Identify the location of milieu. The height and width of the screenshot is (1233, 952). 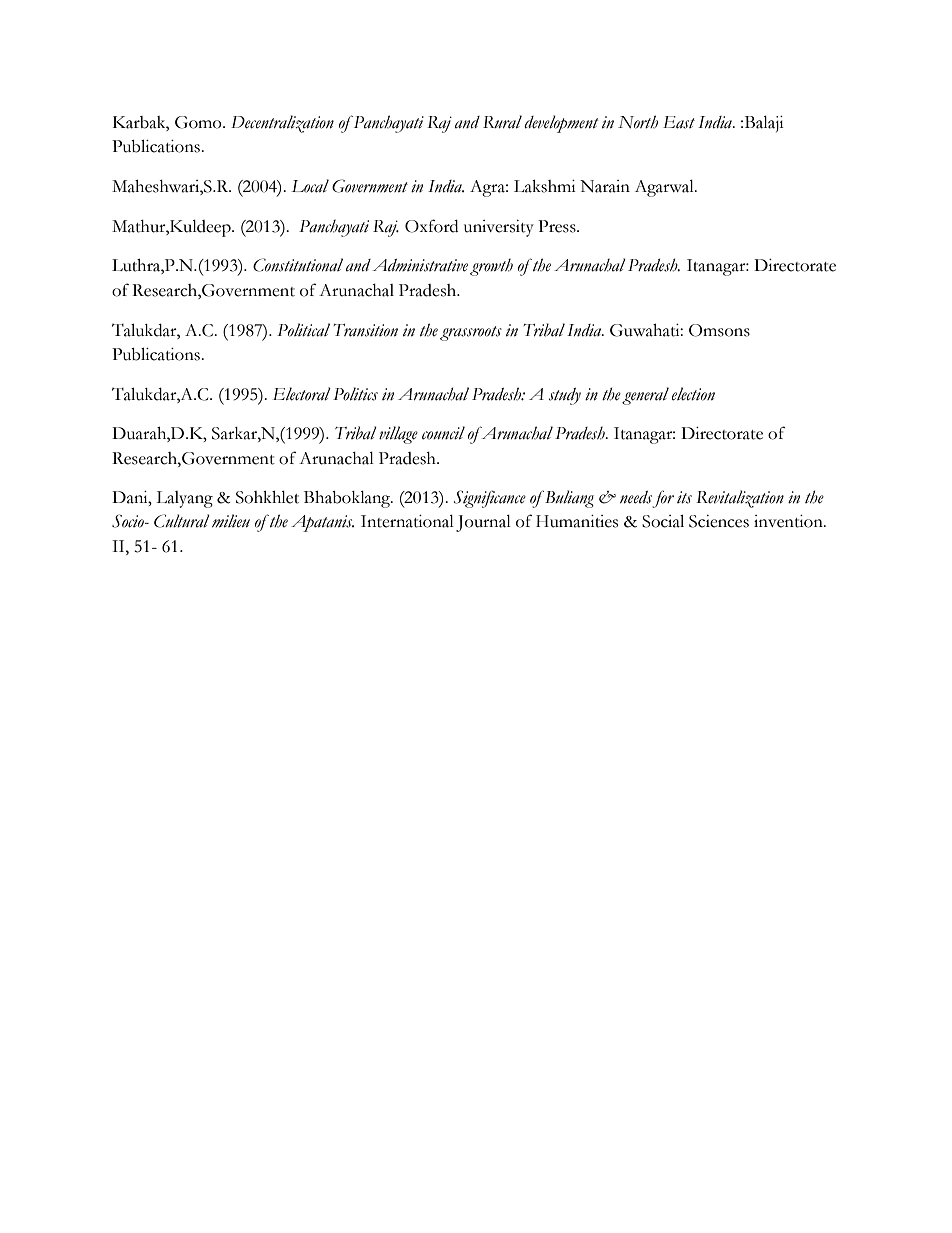
(231, 521).
